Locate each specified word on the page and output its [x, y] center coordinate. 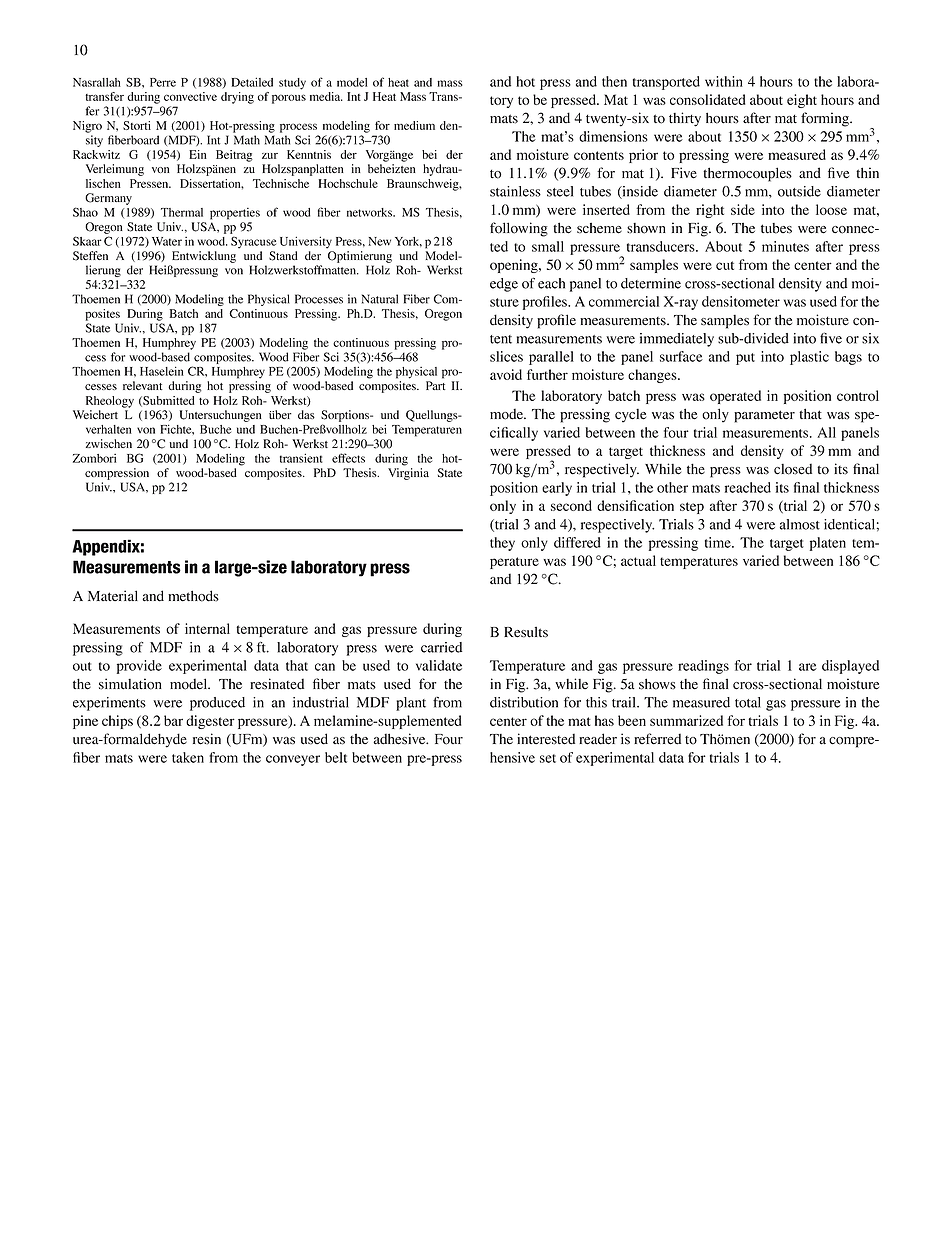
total [748, 702]
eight [802, 101]
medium [414, 125]
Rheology [110, 402]
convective [190, 96]
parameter [764, 416]
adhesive [400, 739]
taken [188, 757]
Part [435, 385]
